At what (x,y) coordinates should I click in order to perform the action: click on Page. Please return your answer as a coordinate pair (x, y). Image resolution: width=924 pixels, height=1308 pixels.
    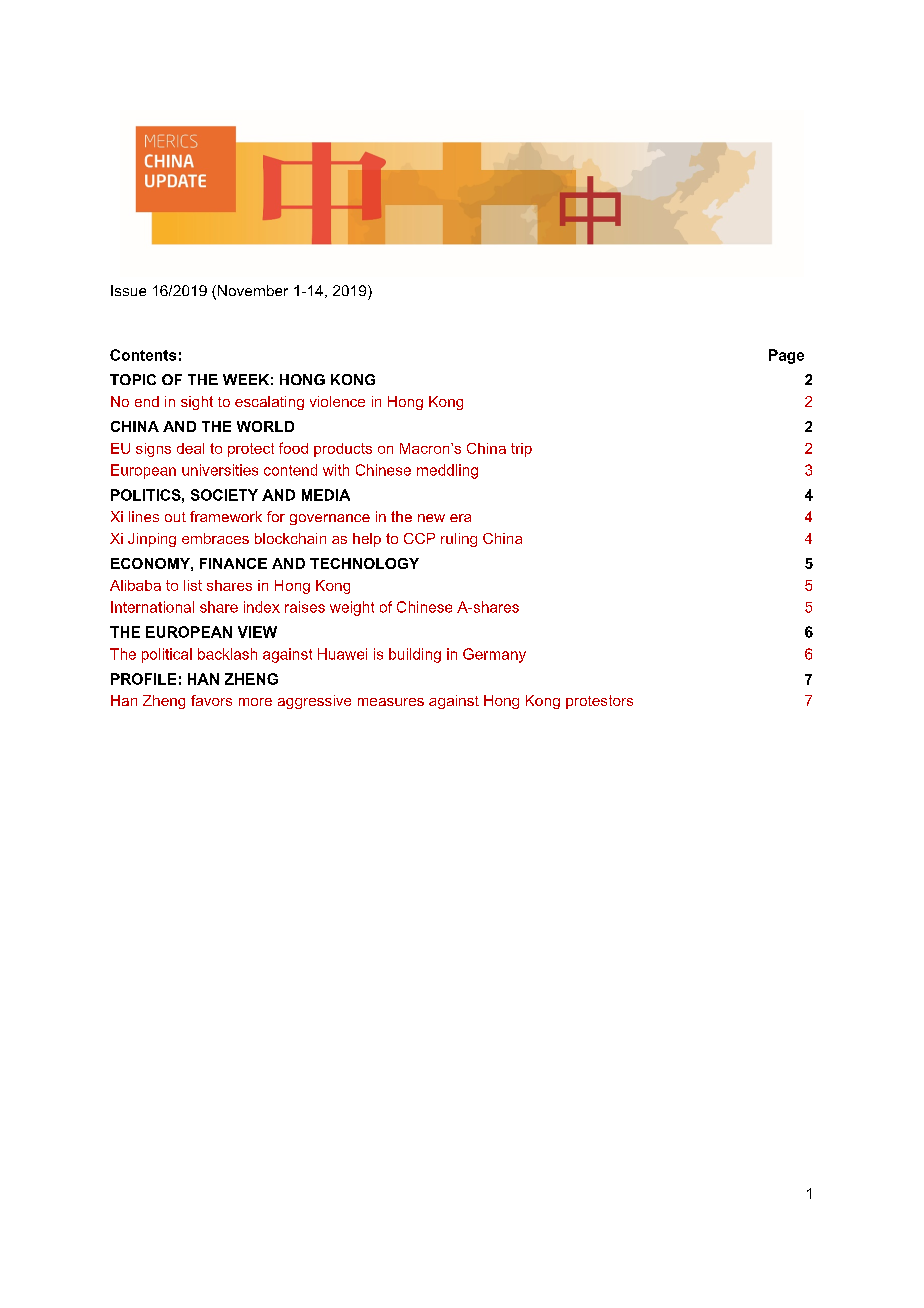
    Looking at the image, I should click on (786, 356).
